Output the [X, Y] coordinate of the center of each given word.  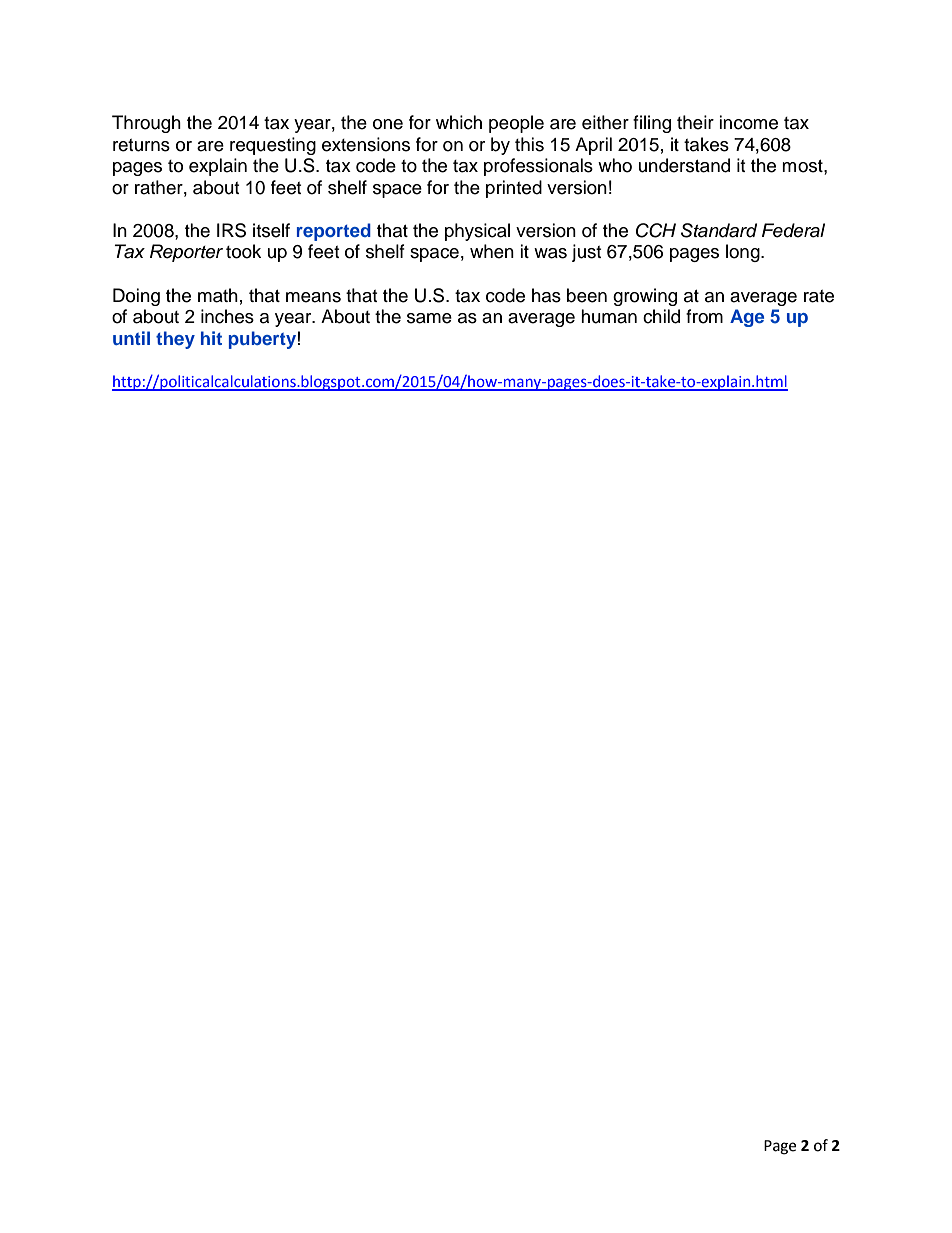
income [748, 122]
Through [146, 124]
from [704, 316]
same [429, 318]
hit [211, 338]
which [459, 122]
